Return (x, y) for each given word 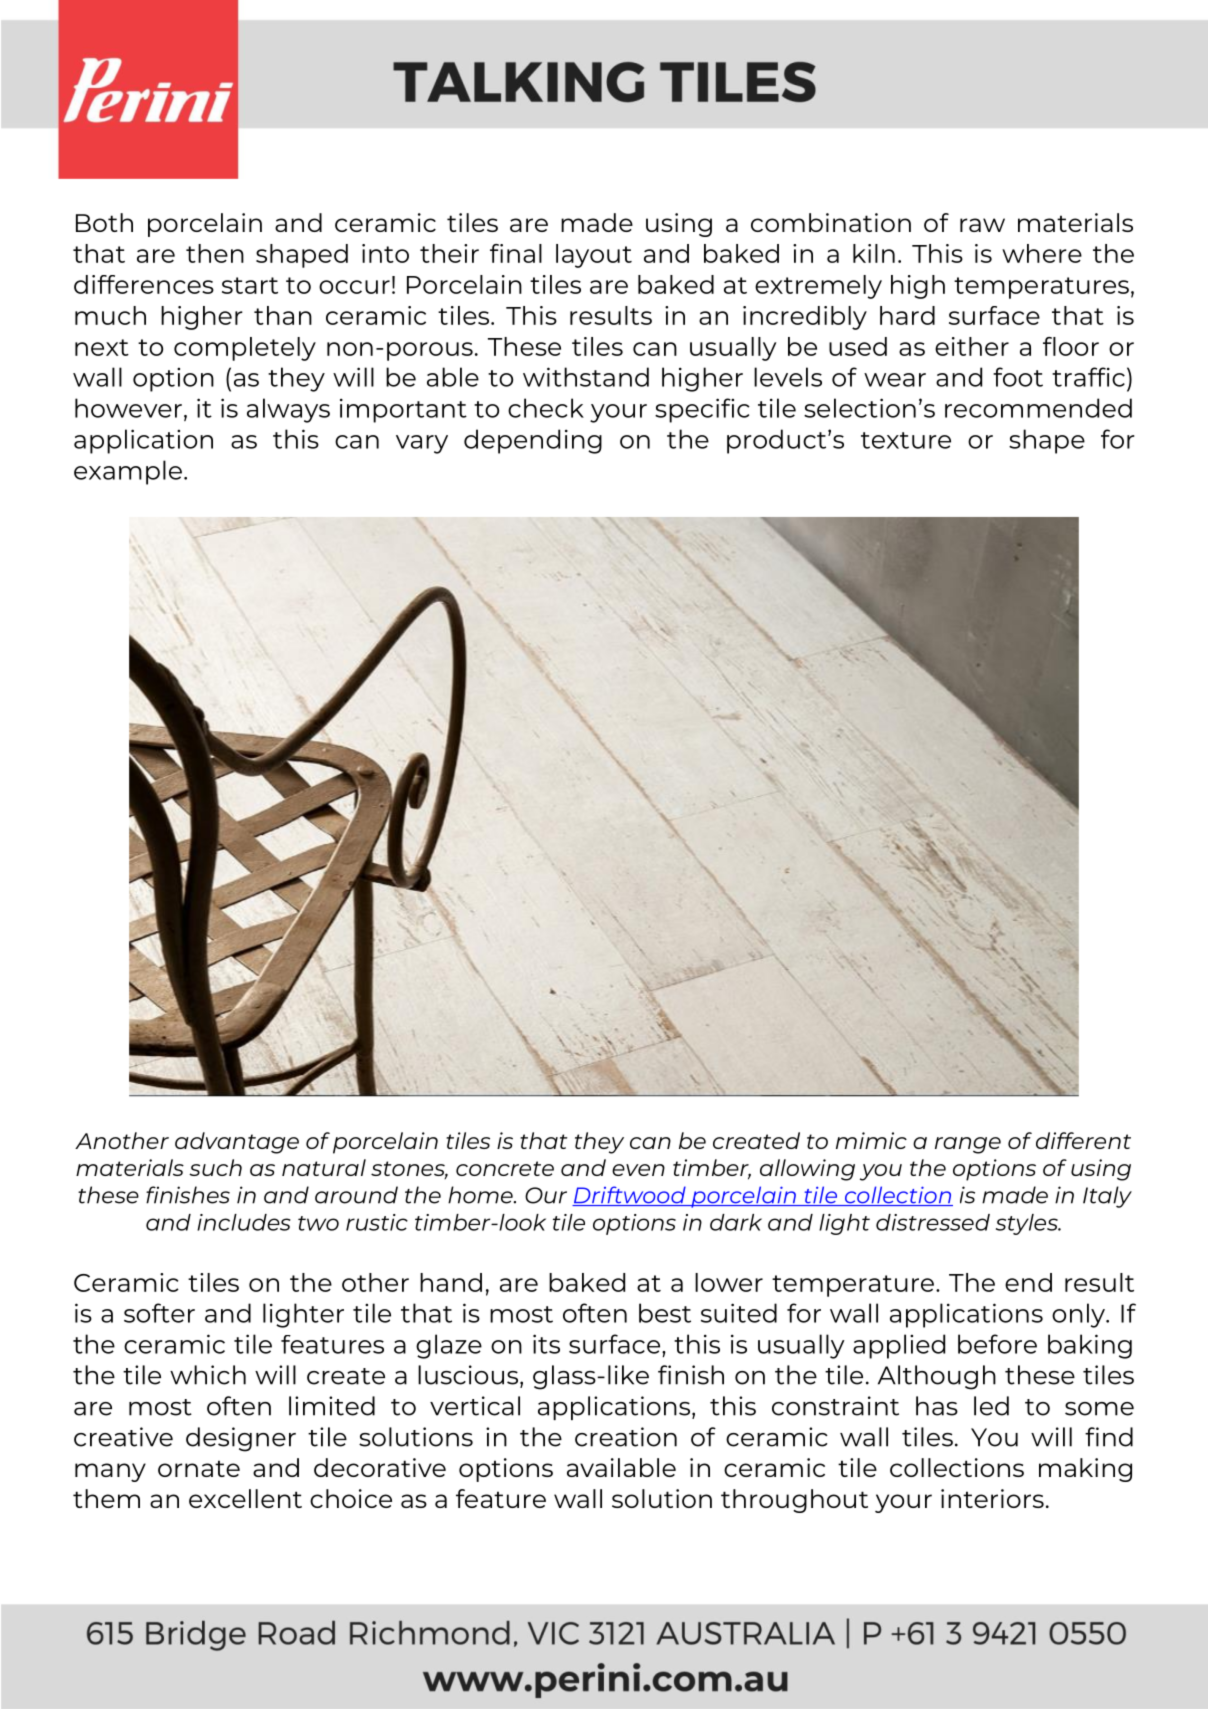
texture (906, 440)
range (968, 1145)
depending (533, 441)
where (1042, 253)
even (638, 1170)
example (128, 472)
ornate (199, 1468)
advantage (237, 1143)
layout (594, 256)
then (215, 253)
